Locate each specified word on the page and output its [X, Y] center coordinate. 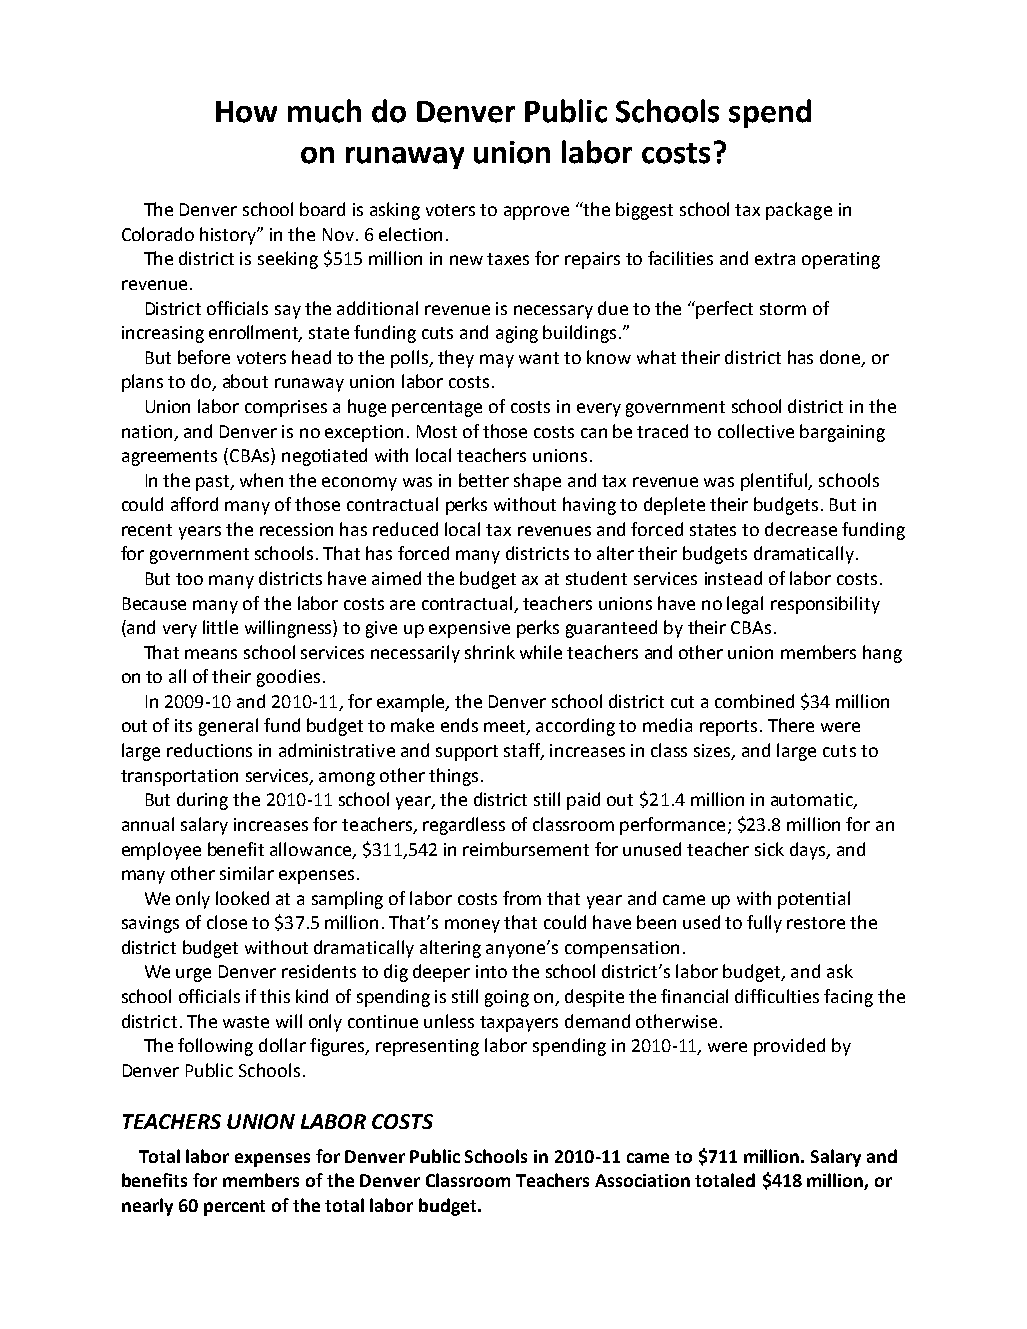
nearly [147, 1207]
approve [536, 213]
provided [789, 1047]
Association [642, 1180]
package [799, 211]
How [246, 112]
